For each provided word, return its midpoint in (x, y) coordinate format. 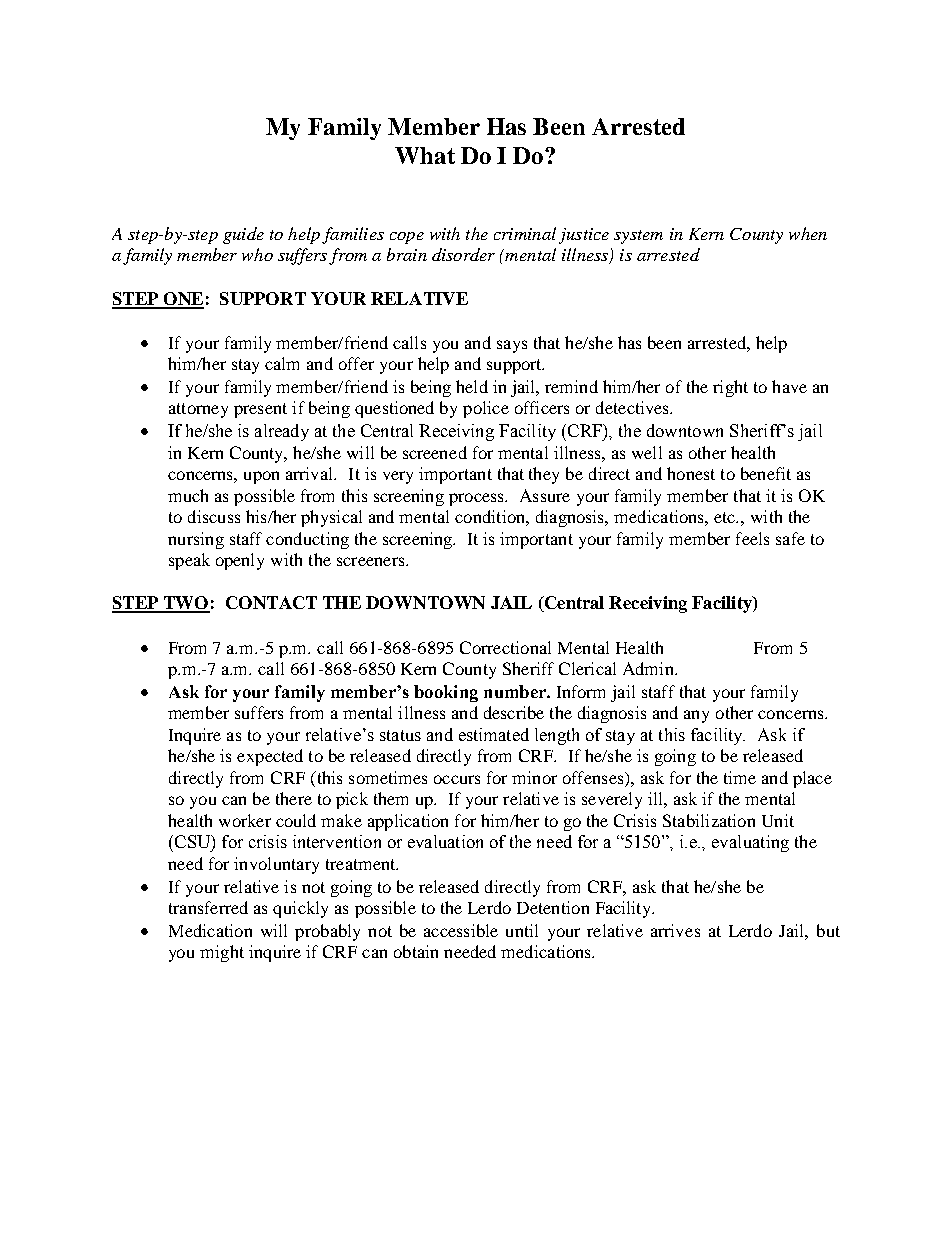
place (812, 779)
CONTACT (271, 602)
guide (243, 235)
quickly (300, 909)
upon (261, 477)
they (544, 475)
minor (534, 777)
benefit (766, 473)
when (808, 233)
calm (282, 363)
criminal (525, 233)
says (512, 346)
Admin (649, 668)
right (730, 388)
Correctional (505, 647)
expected (270, 757)
